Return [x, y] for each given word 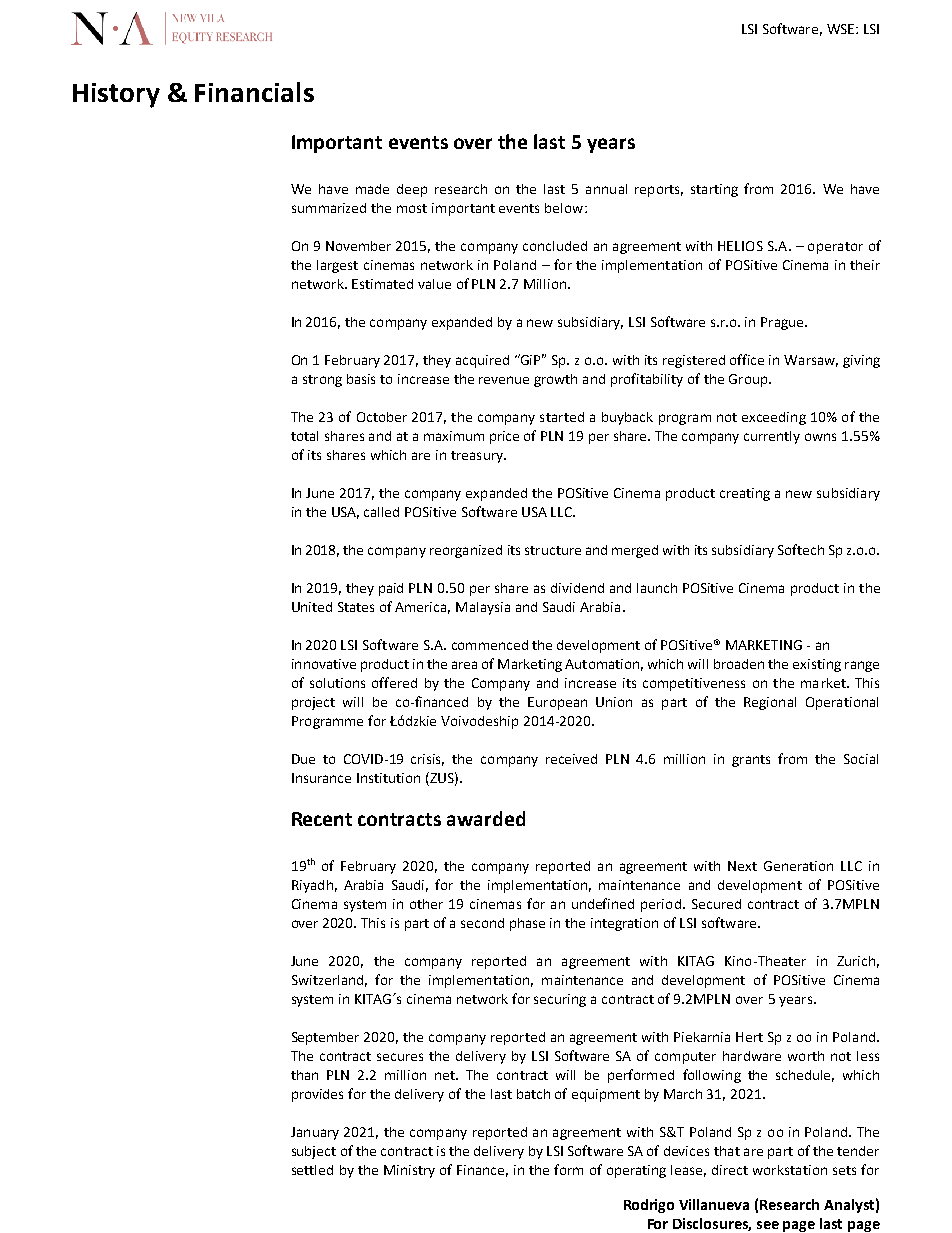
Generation [798, 866]
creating [745, 494]
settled [312, 1170]
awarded [486, 818]
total [304, 436]
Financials [254, 92]
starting [714, 190]
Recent [322, 819]
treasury [478, 457]
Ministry [409, 1171]
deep [412, 190]
